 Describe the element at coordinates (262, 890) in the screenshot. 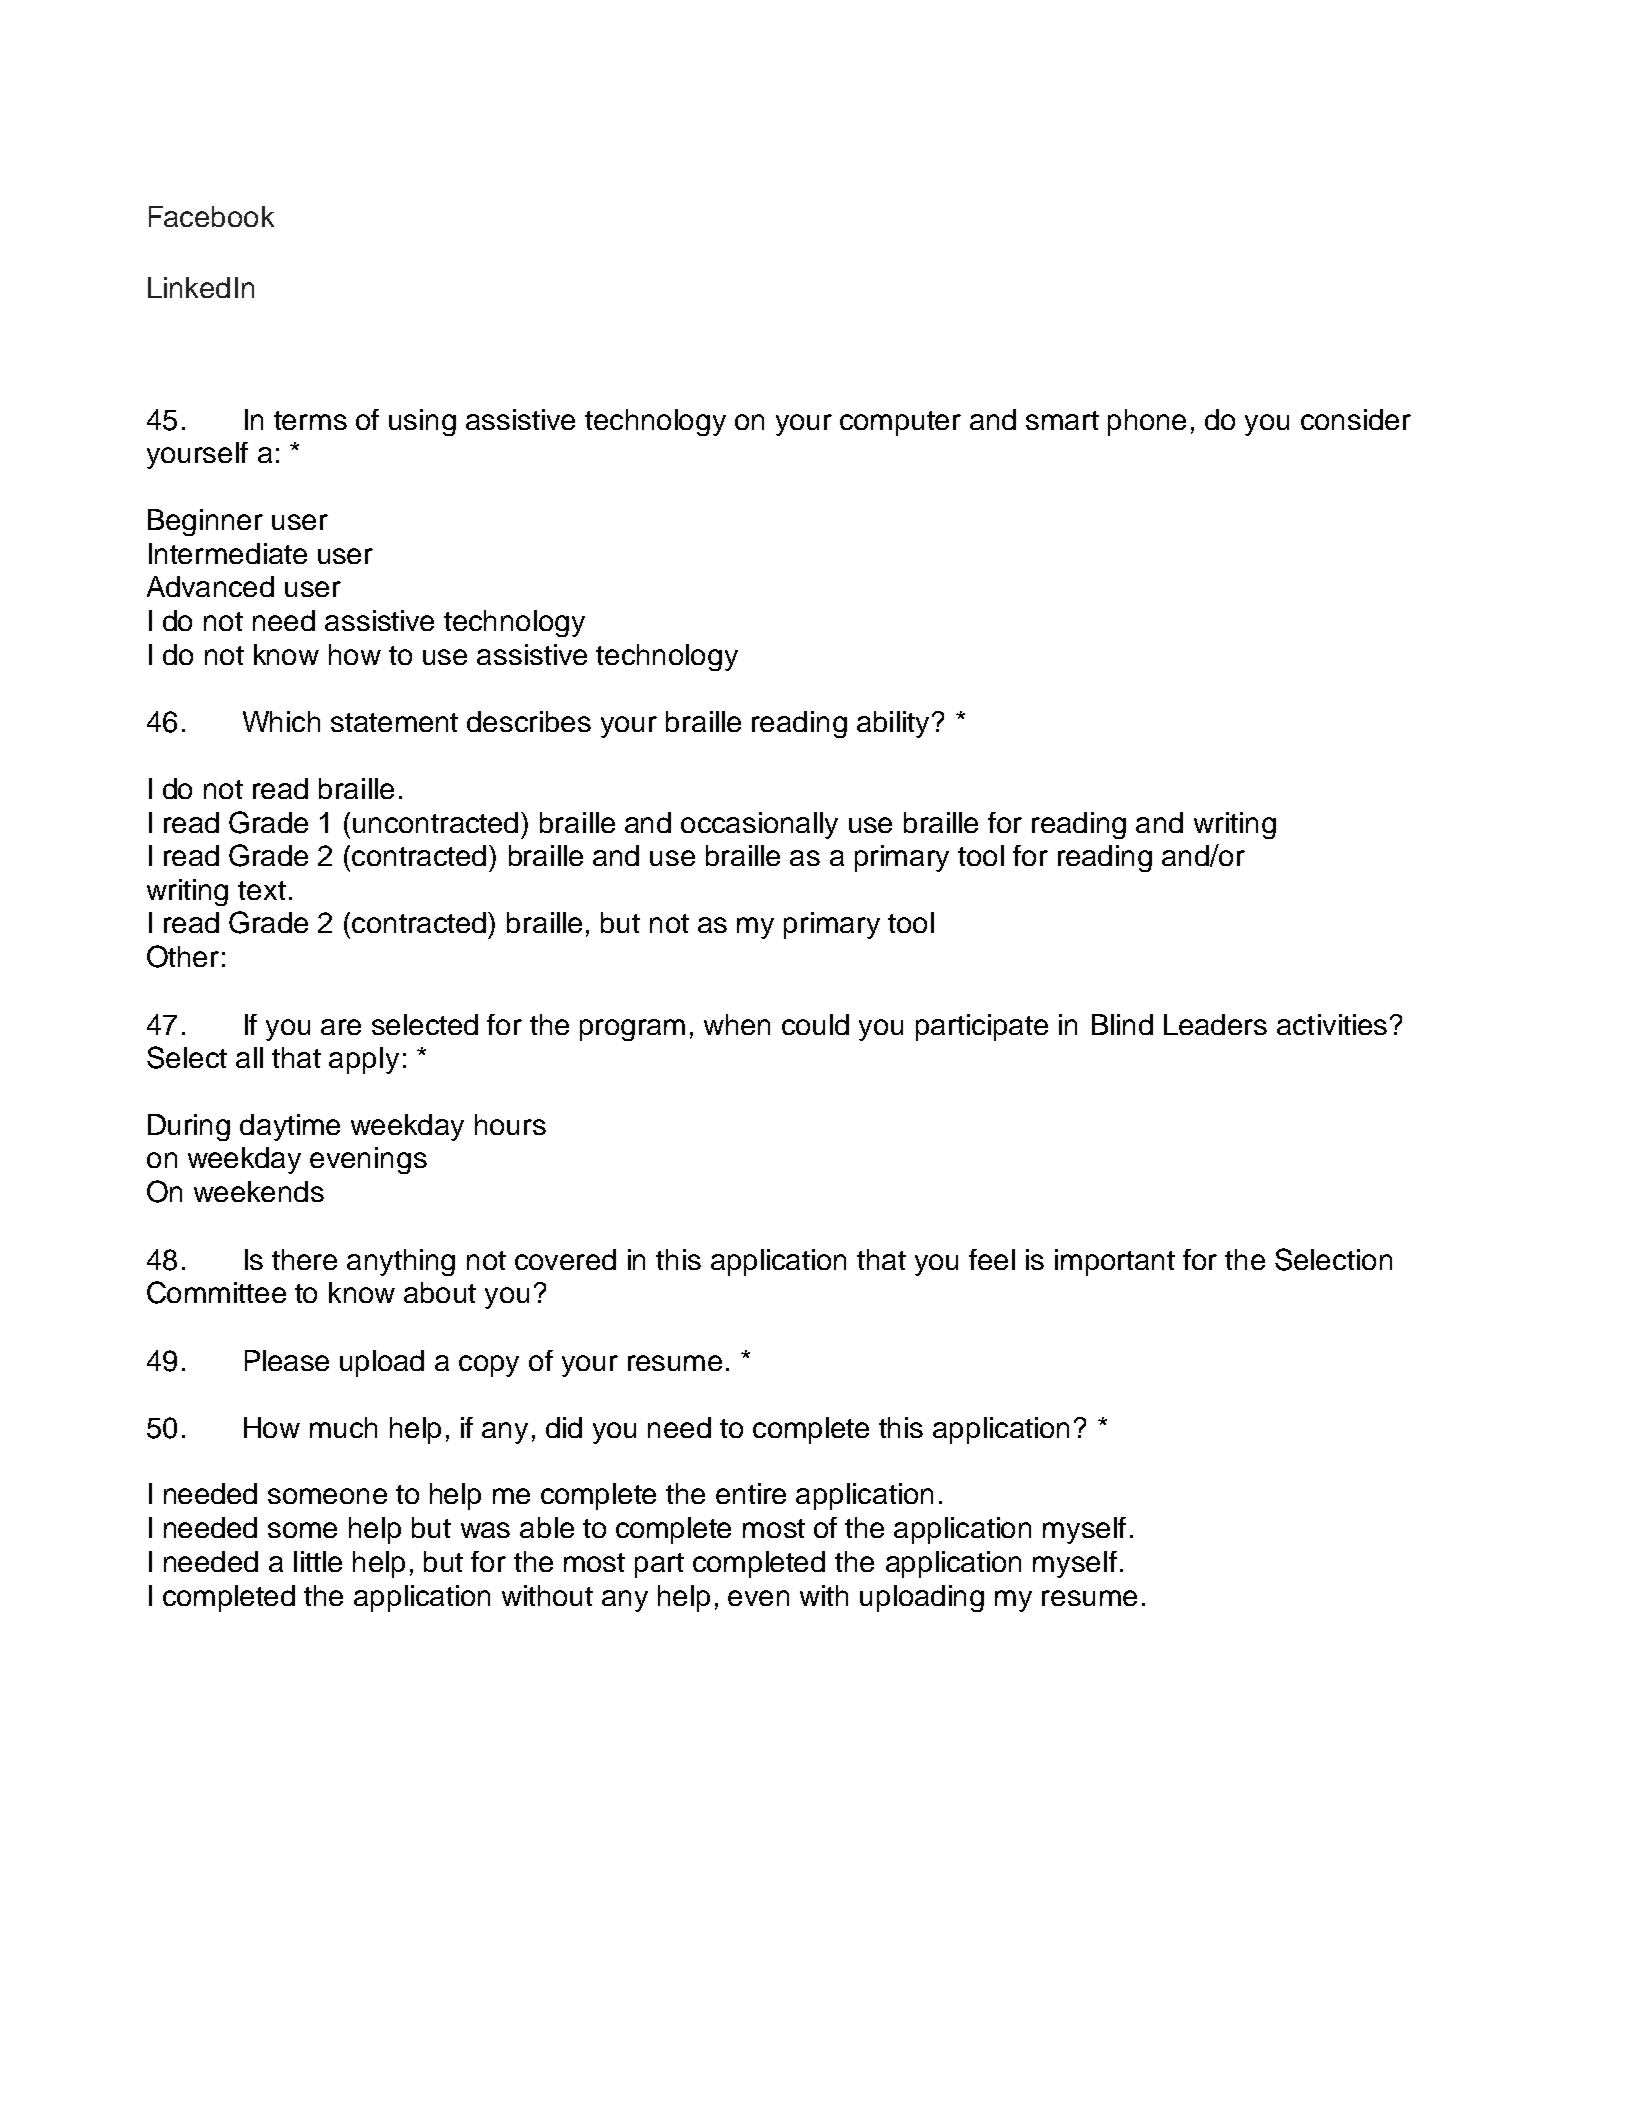

I see `text` at that location.
